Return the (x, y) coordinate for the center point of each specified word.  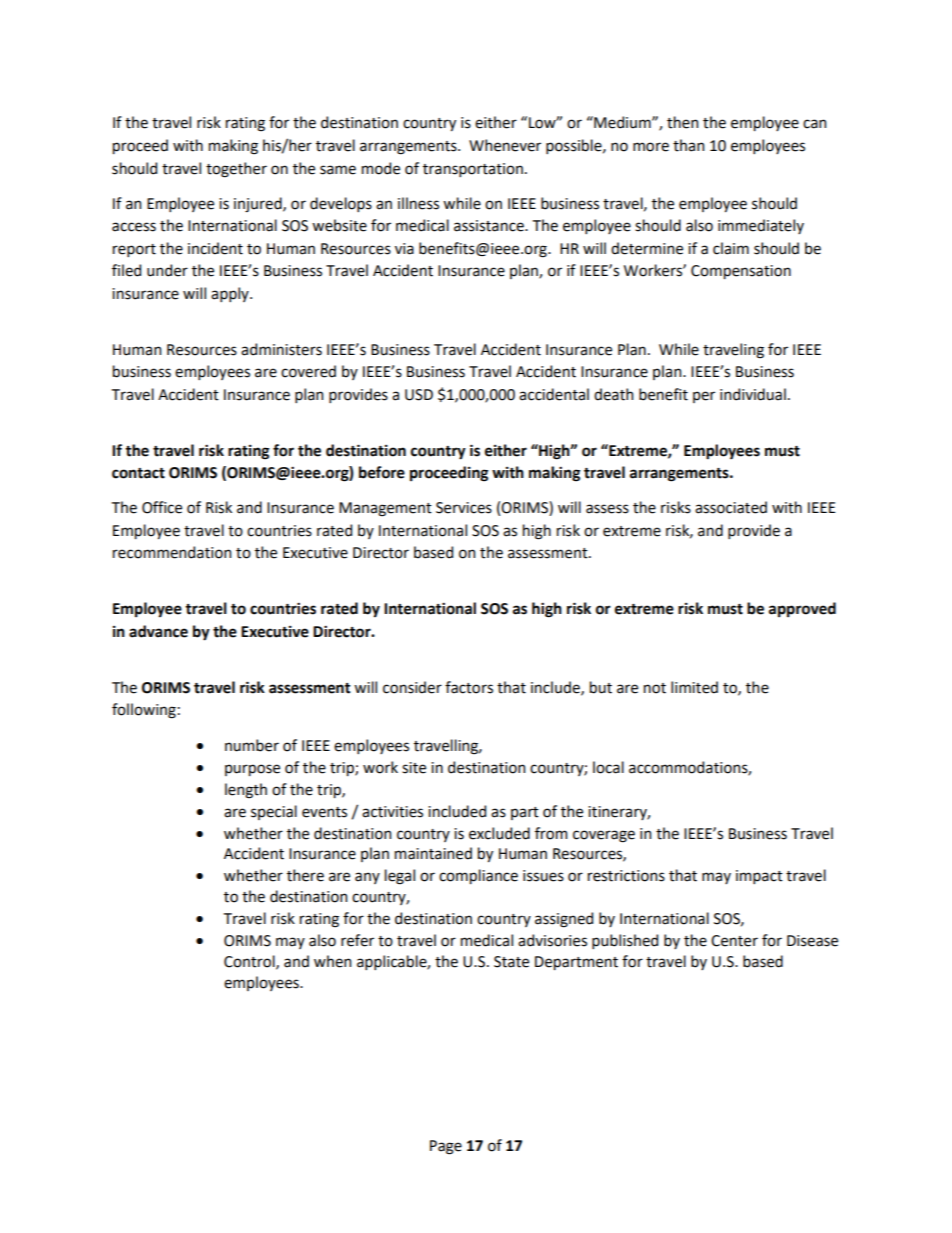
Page (446, 1147)
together (236, 170)
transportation (473, 170)
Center (734, 941)
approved (802, 609)
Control (250, 962)
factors (469, 687)
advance (158, 631)
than (688, 145)
